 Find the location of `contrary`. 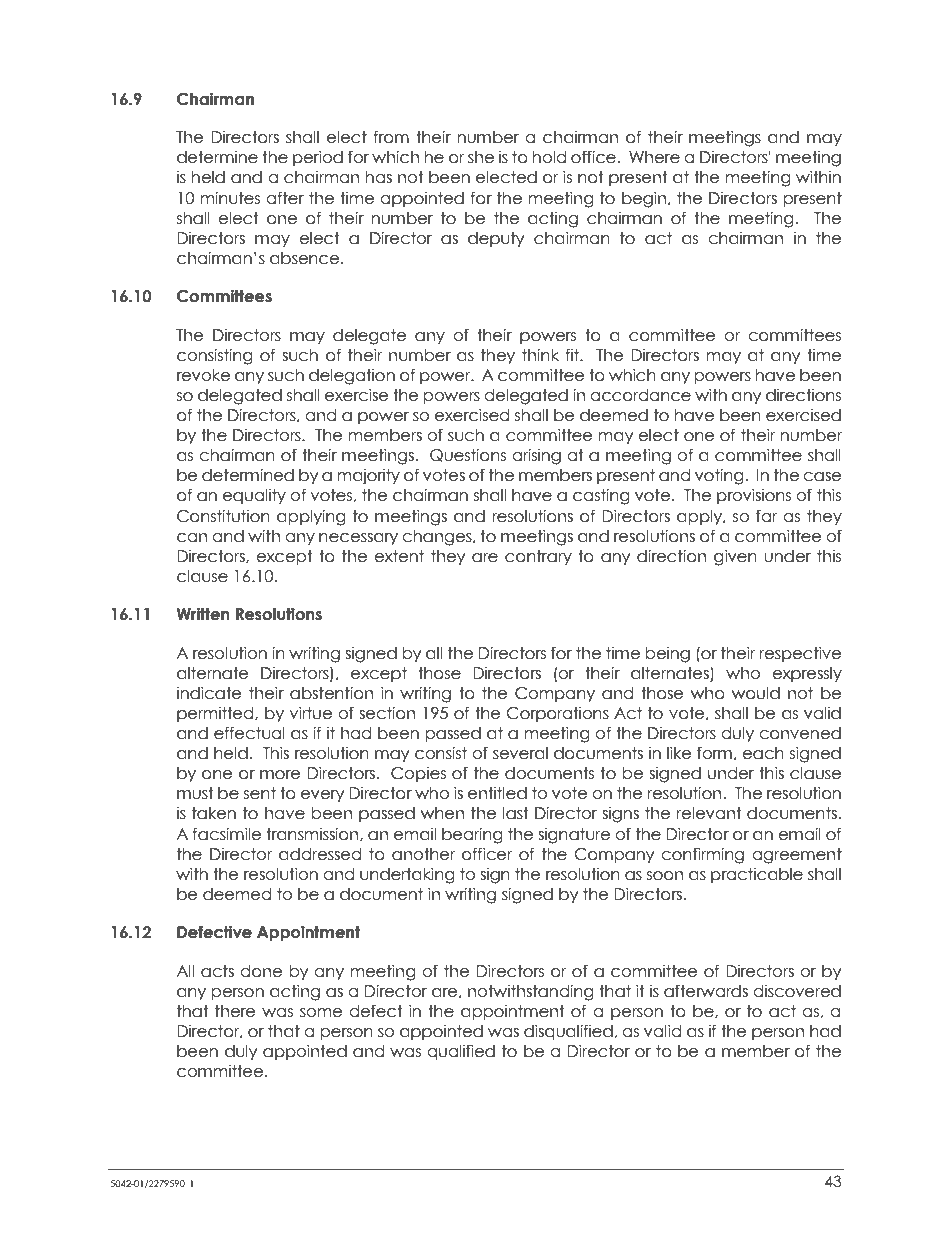

contrary is located at coordinates (538, 557).
